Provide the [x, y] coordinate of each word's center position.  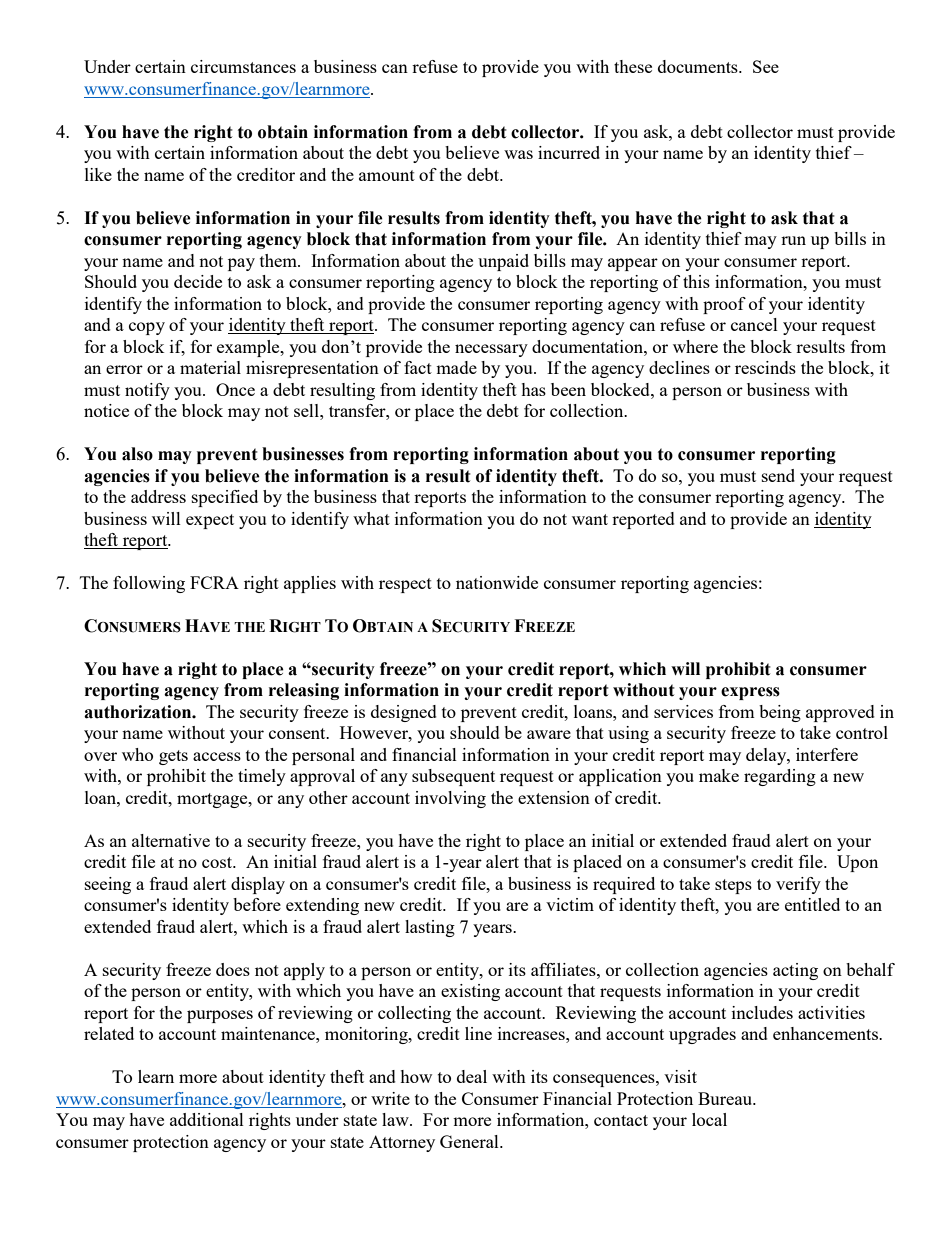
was [518, 154]
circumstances [243, 66]
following [149, 584]
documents [699, 66]
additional [207, 1119]
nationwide [497, 582]
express [750, 693]
